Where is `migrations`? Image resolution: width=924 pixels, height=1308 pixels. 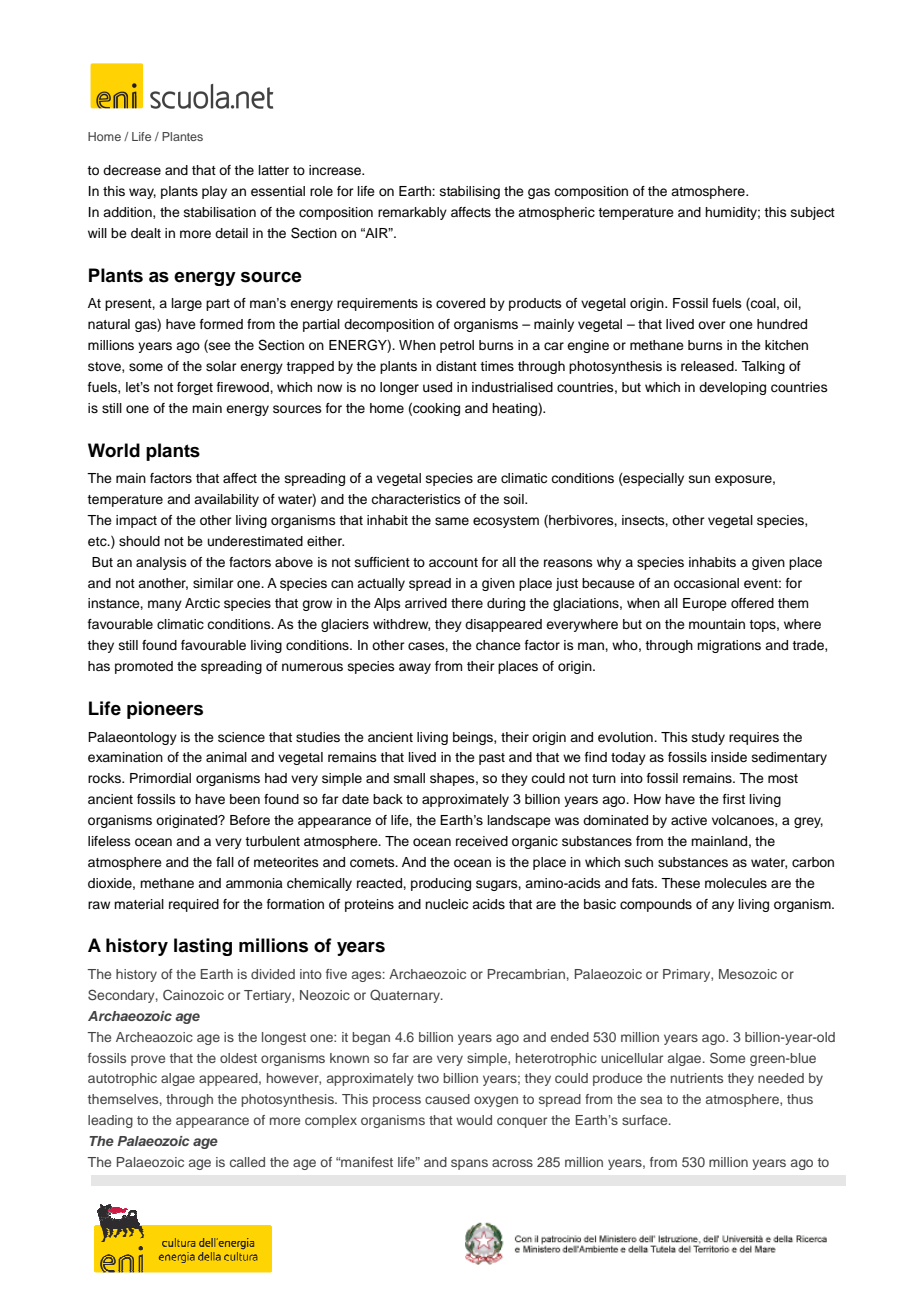 migrations is located at coordinates (729, 646).
